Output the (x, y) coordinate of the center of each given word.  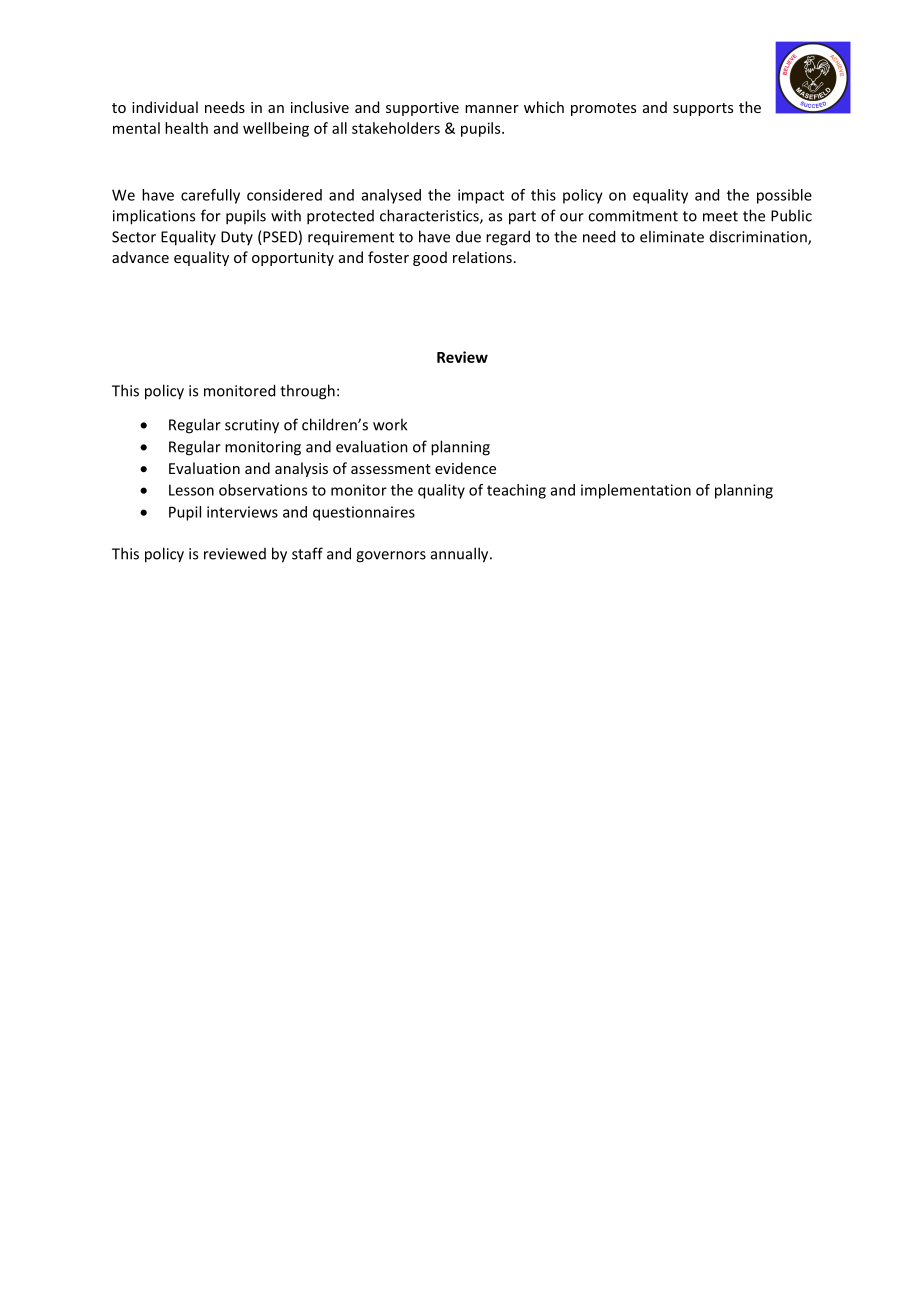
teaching (516, 491)
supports (703, 109)
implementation (636, 491)
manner (492, 109)
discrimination (759, 238)
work (390, 424)
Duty (237, 238)
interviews (242, 512)
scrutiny (252, 426)
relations (482, 257)
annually (461, 555)
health (186, 128)
